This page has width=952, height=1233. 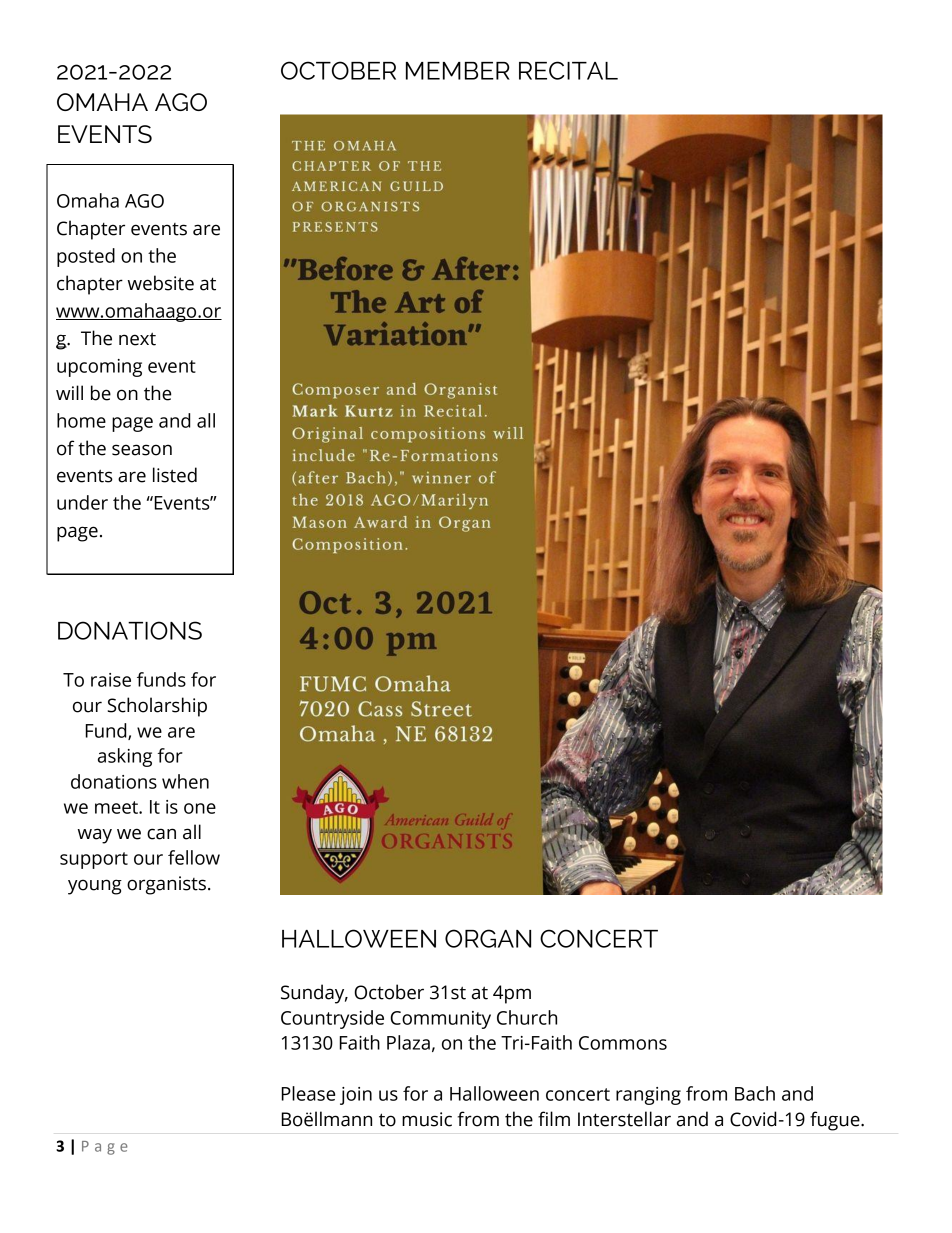 I want to click on MEMBER, so click(x=458, y=71).
